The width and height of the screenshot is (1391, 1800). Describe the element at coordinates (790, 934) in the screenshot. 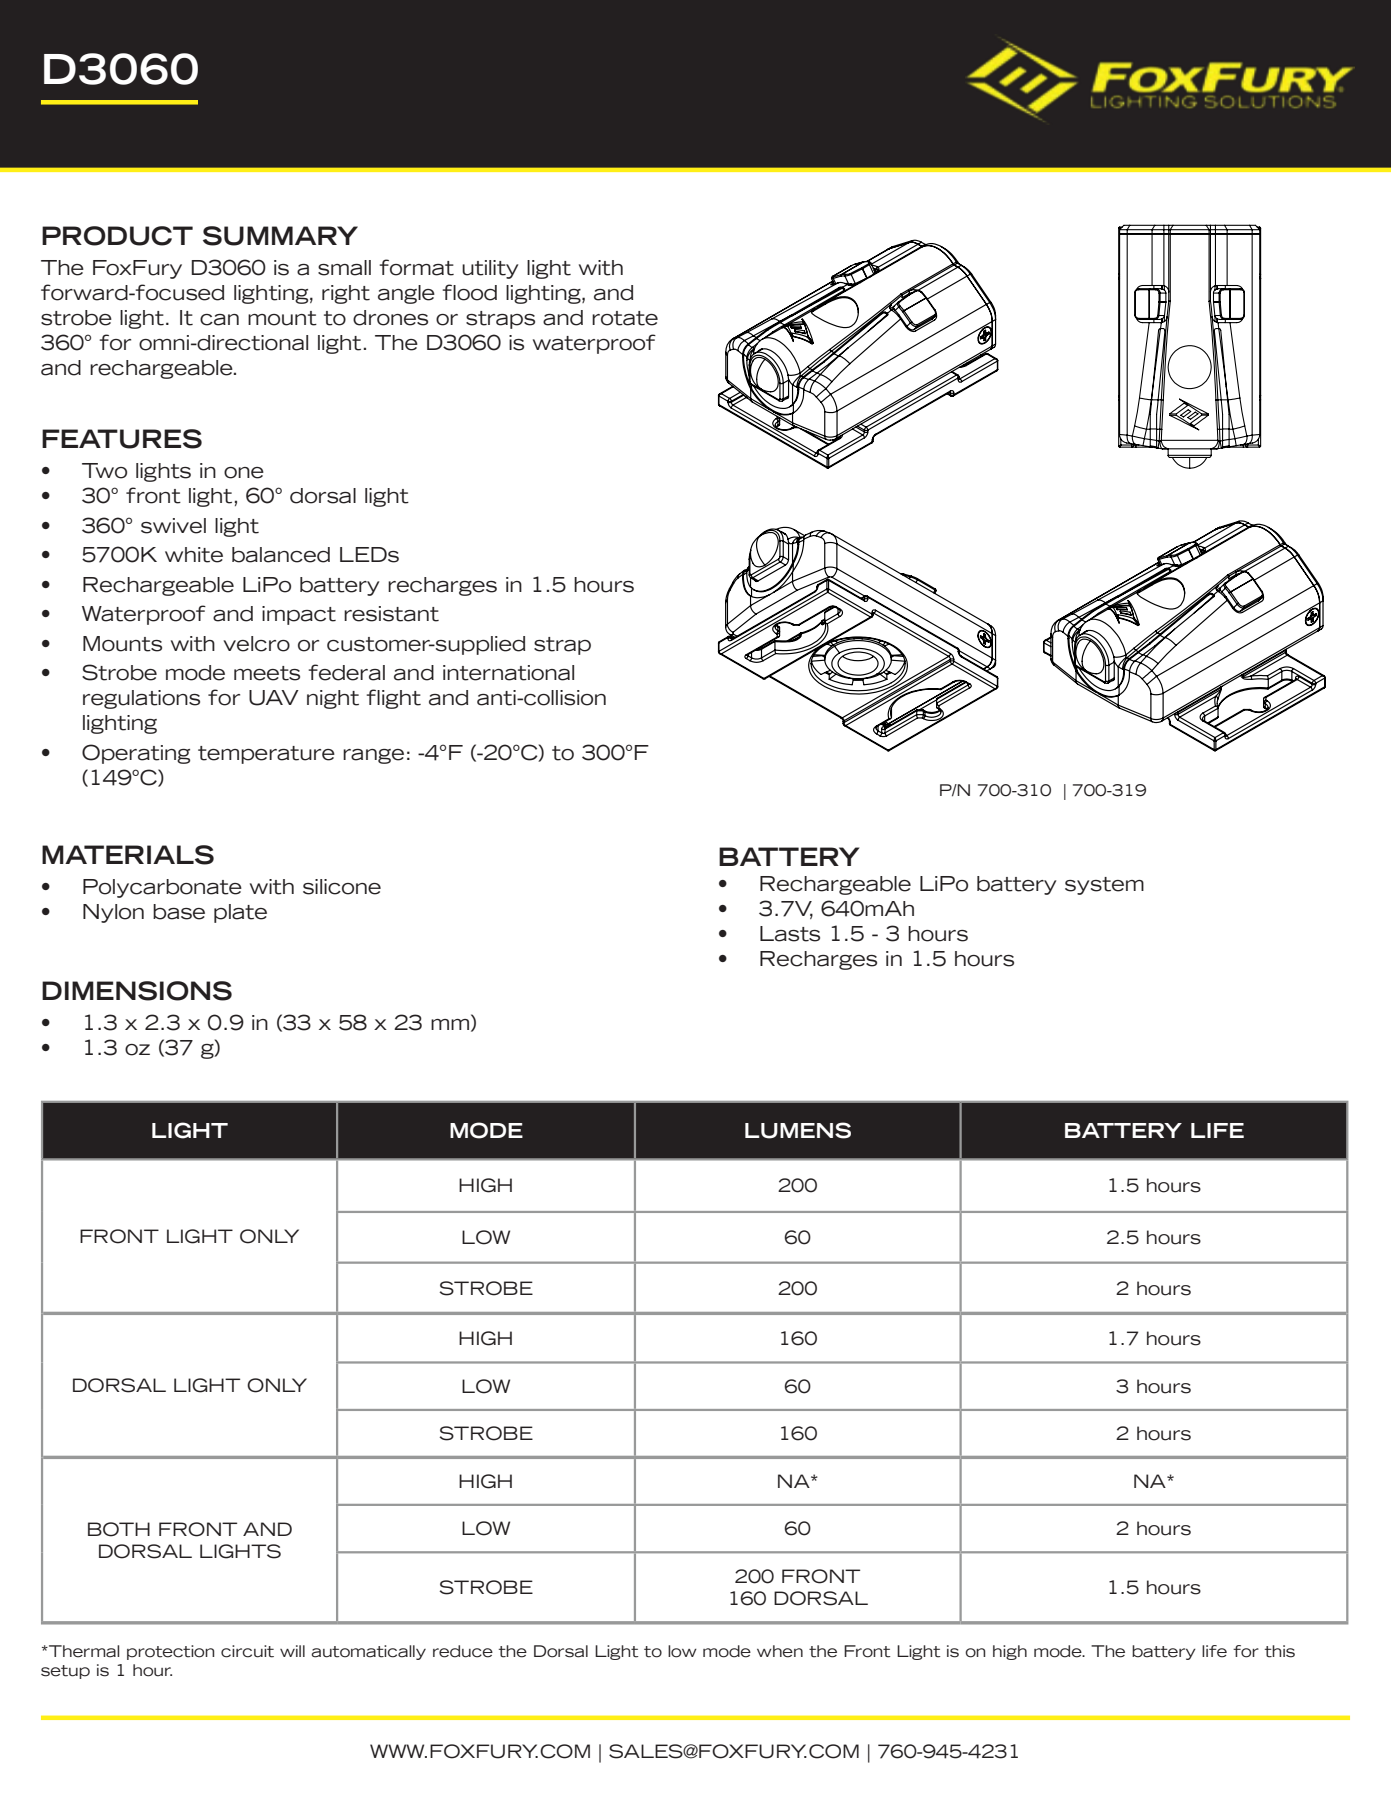

I see `Lasts` at that location.
